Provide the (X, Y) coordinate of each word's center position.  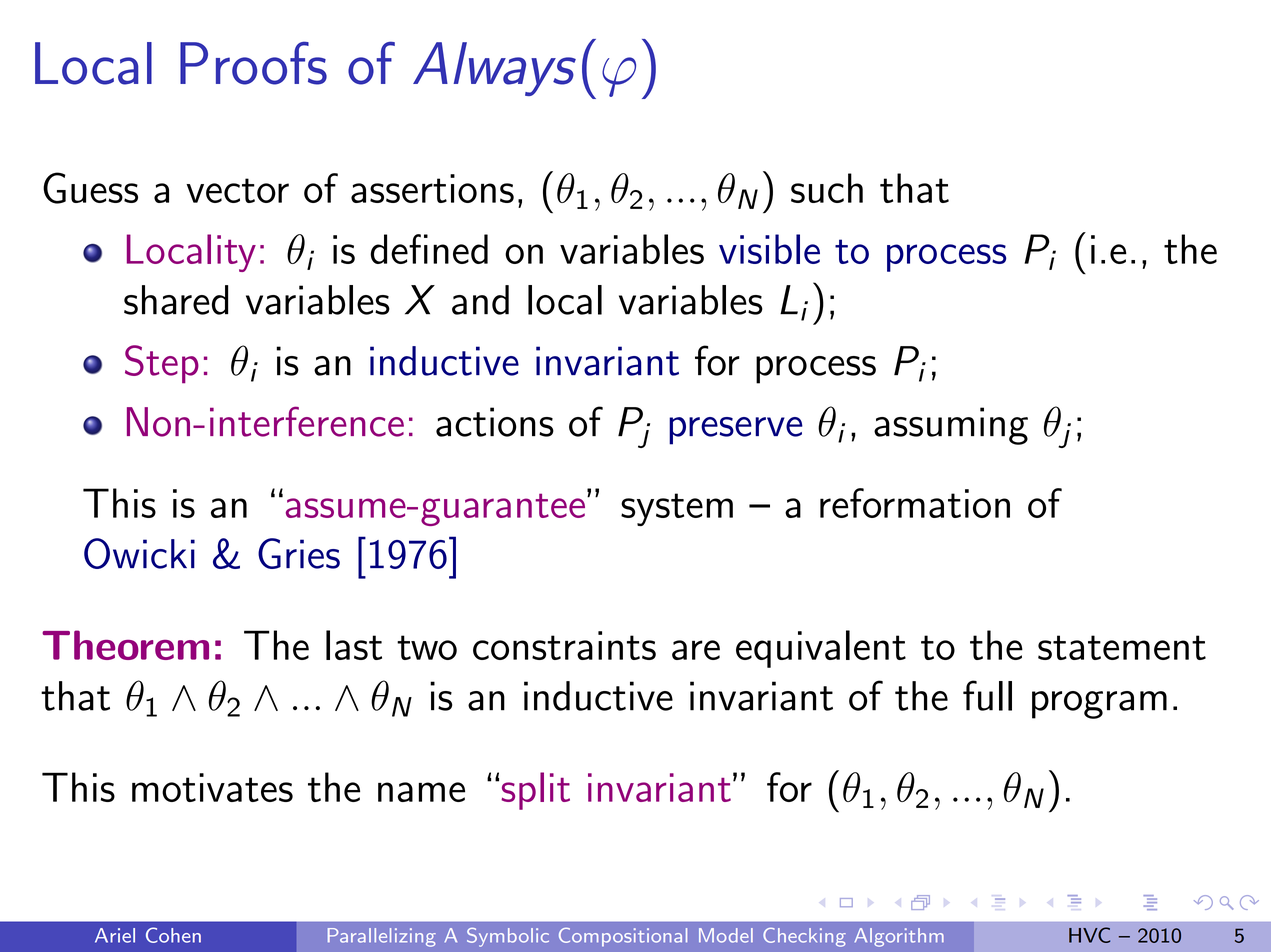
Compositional (623, 937)
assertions (432, 188)
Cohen (173, 935)
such (827, 188)
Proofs (253, 63)
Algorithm (899, 937)
